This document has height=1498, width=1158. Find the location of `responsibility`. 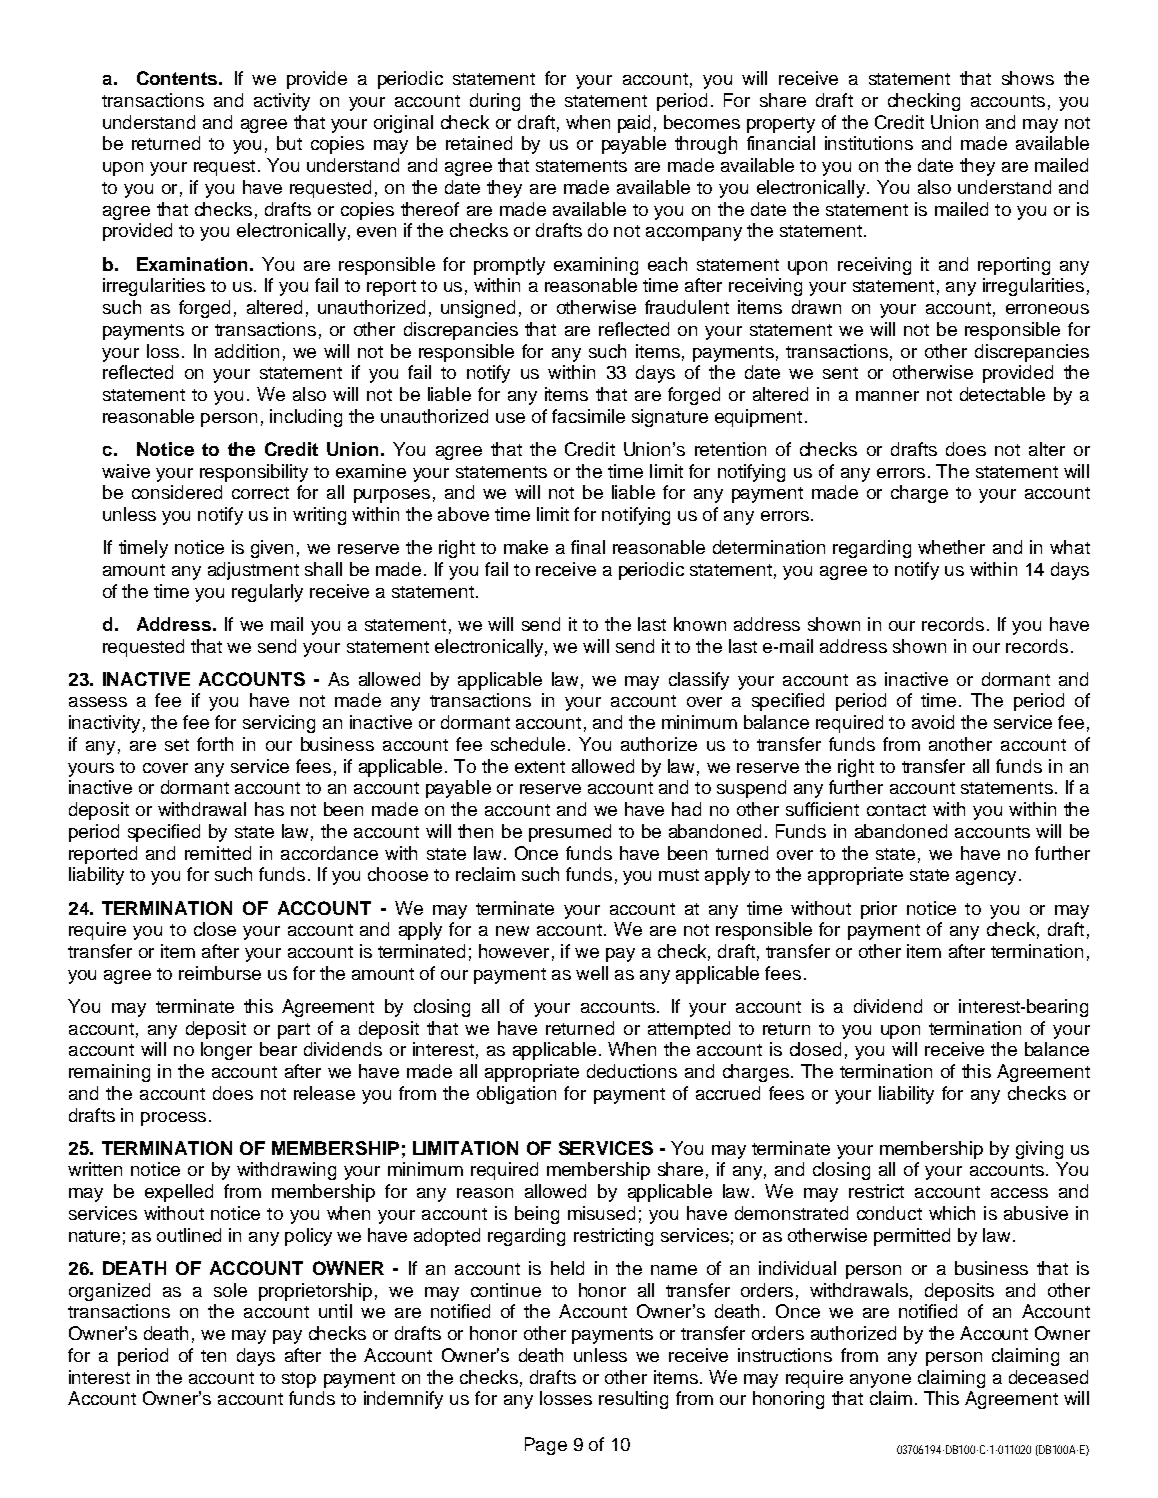

responsibility is located at coordinates (254, 473).
